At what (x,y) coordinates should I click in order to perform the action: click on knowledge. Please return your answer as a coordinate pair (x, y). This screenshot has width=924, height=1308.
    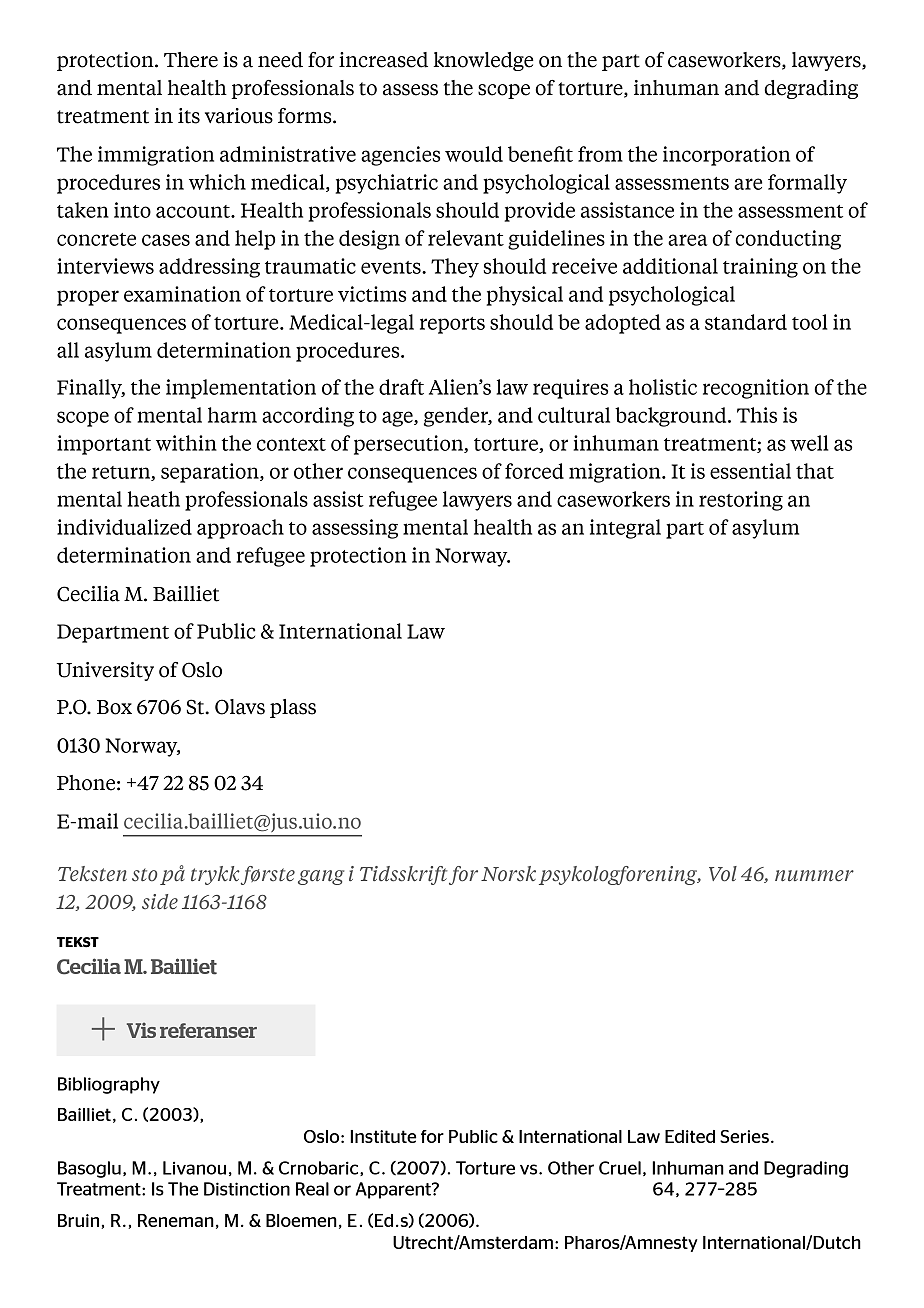
    Looking at the image, I should click on (483, 61).
